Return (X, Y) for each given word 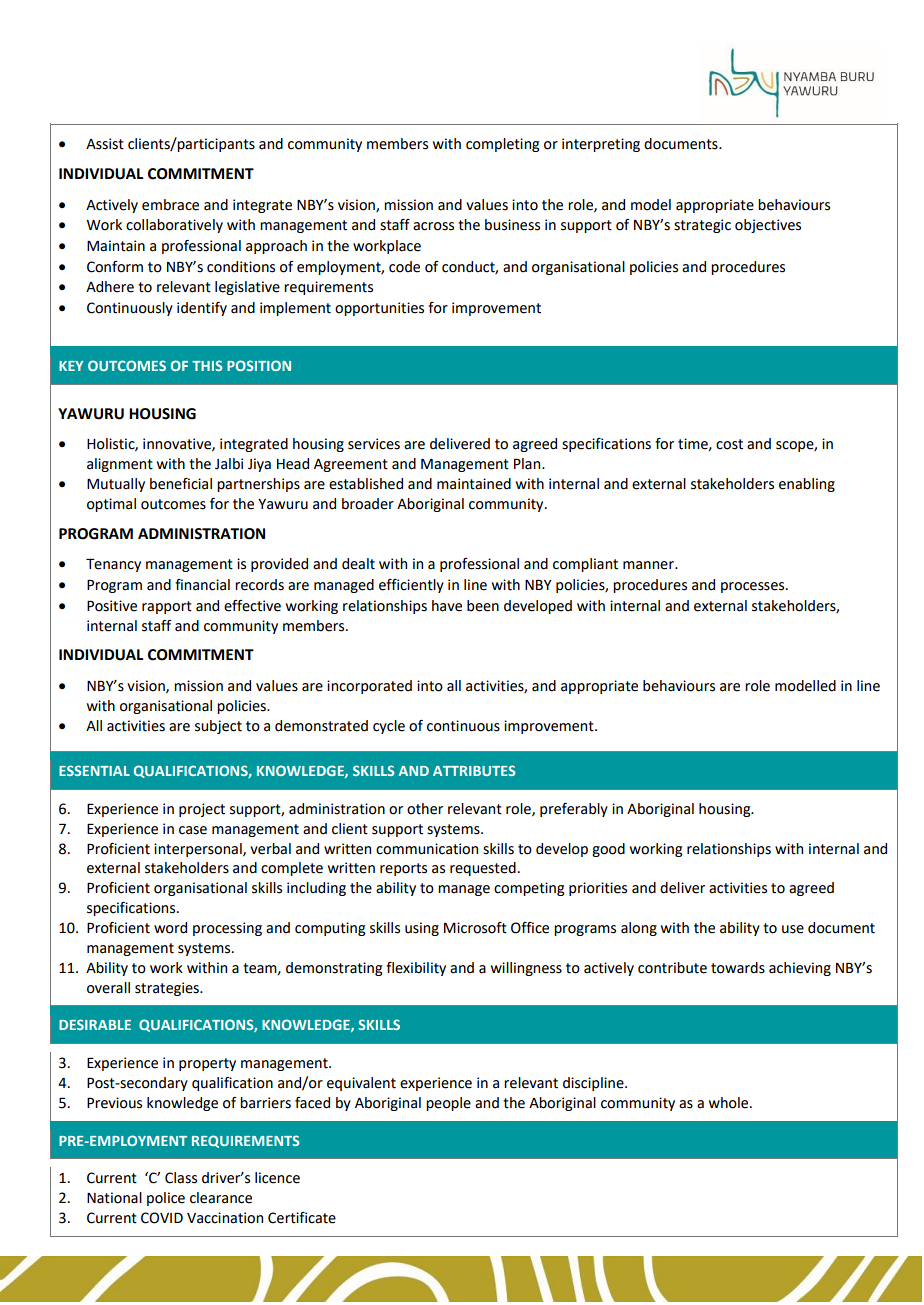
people (448, 1104)
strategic (702, 226)
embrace (170, 205)
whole (730, 1103)
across (433, 226)
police (166, 1199)
